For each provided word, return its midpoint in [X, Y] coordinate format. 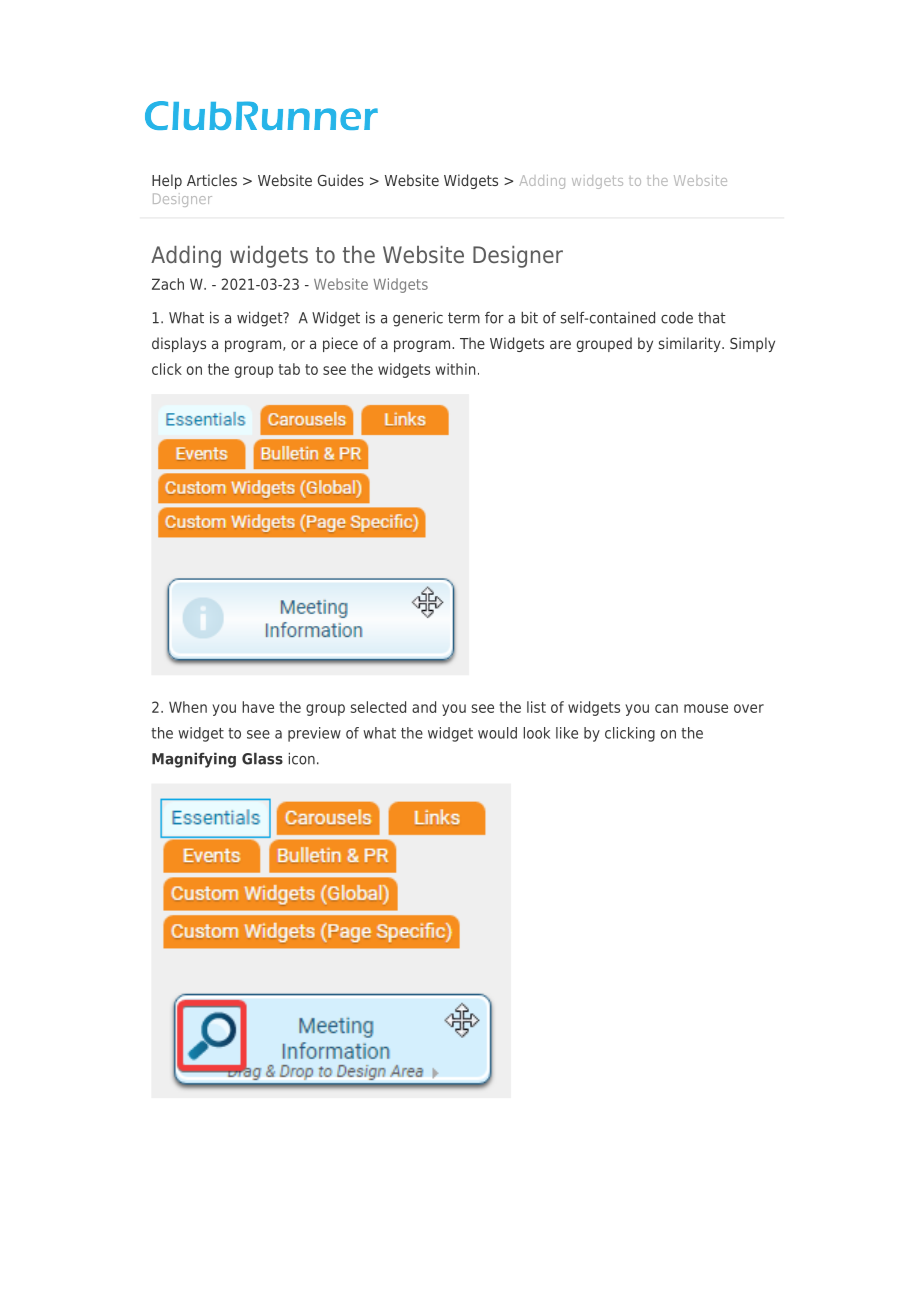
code [677, 318]
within [455, 369]
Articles [212, 180]
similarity [691, 344]
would [497, 733]
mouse [706, 708]
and [424, 707]
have [258, 707]
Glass [262, 758]
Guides [341, 180]
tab [289, 369]
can [666, 708]
